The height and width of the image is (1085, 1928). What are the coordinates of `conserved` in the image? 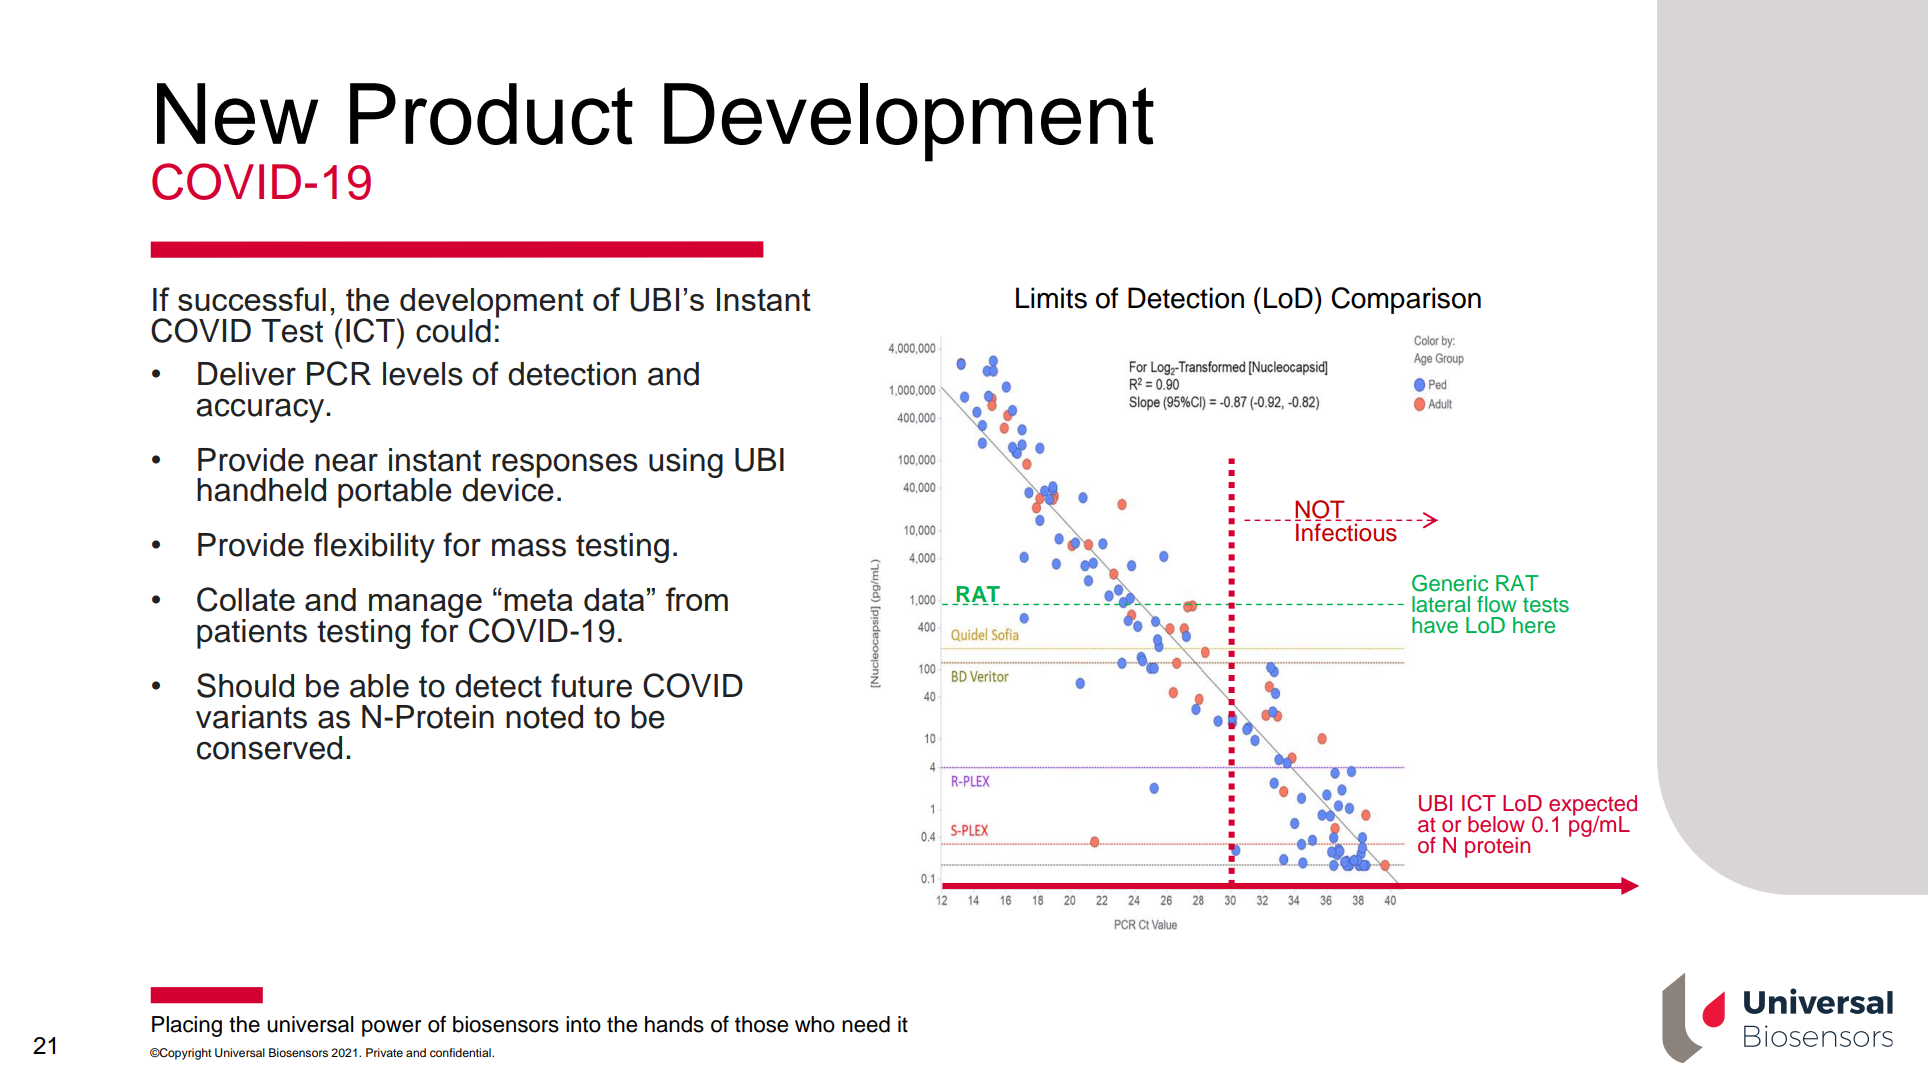 It's located at (269, 748).
